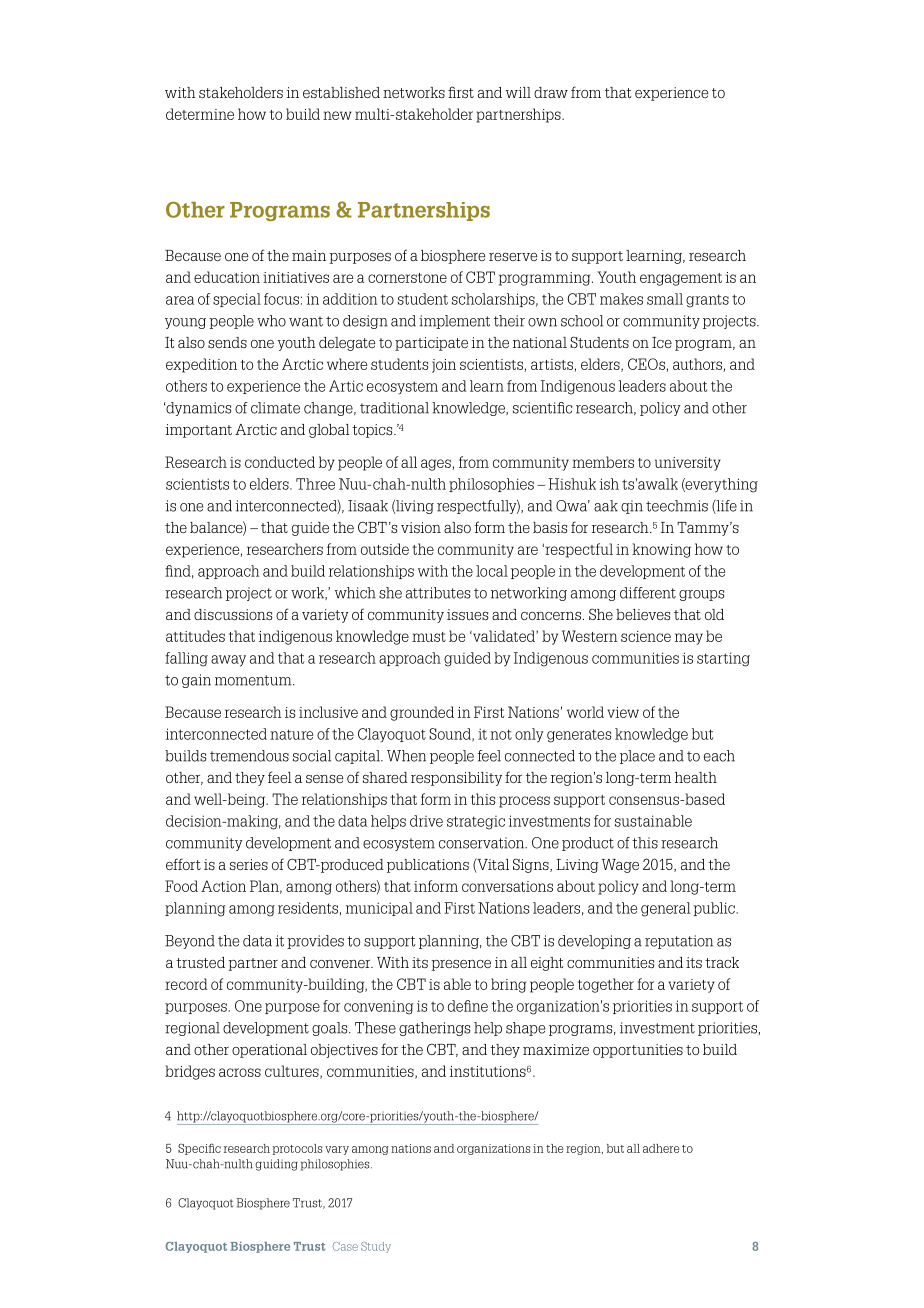 The image size is (924, 1308). What do you see at coordinates (518, 92) in the screenshot?
I see `will` at bounding box center [518, 92].
